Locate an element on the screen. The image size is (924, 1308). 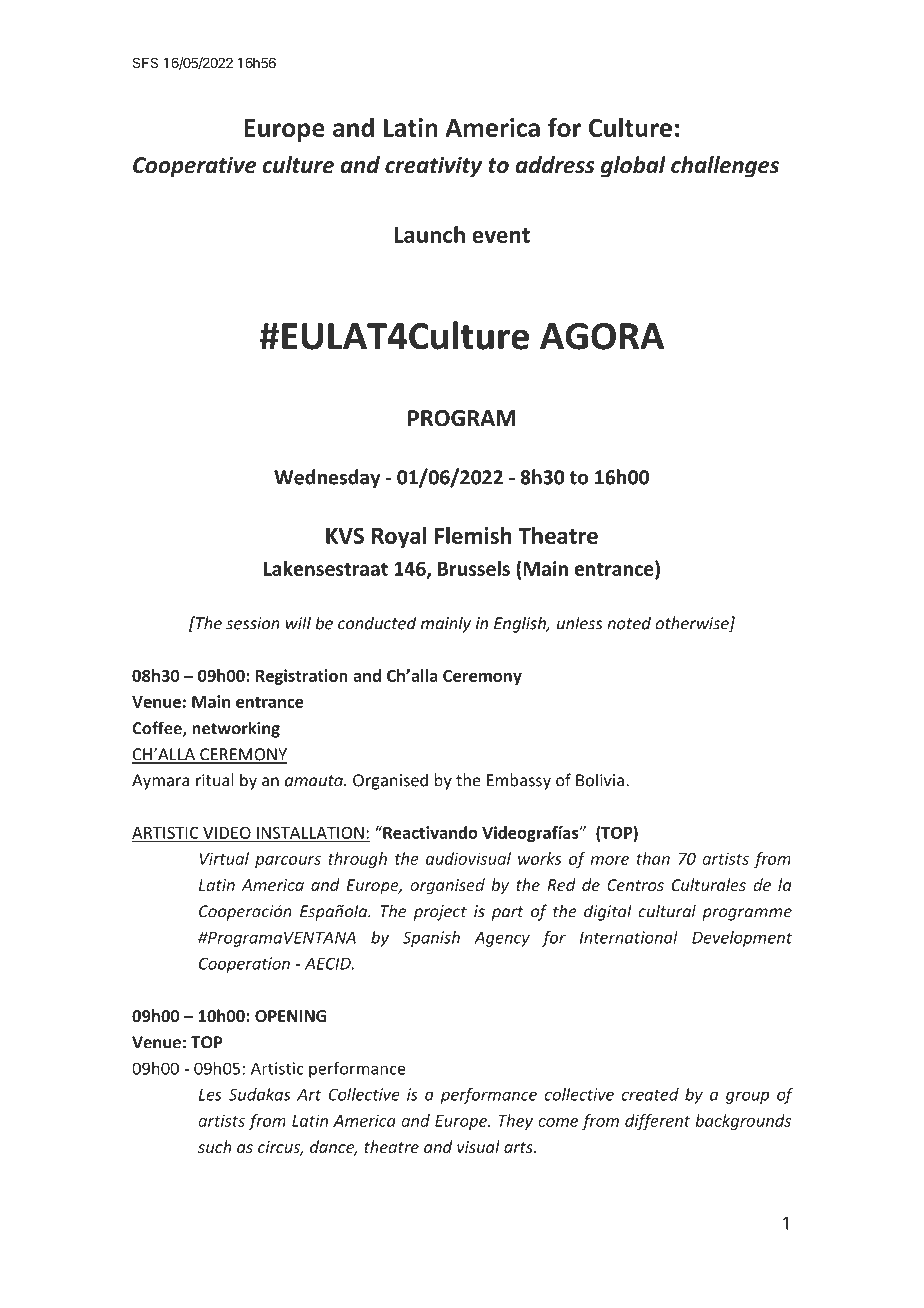
such is located at coordinates (215, 1146).
